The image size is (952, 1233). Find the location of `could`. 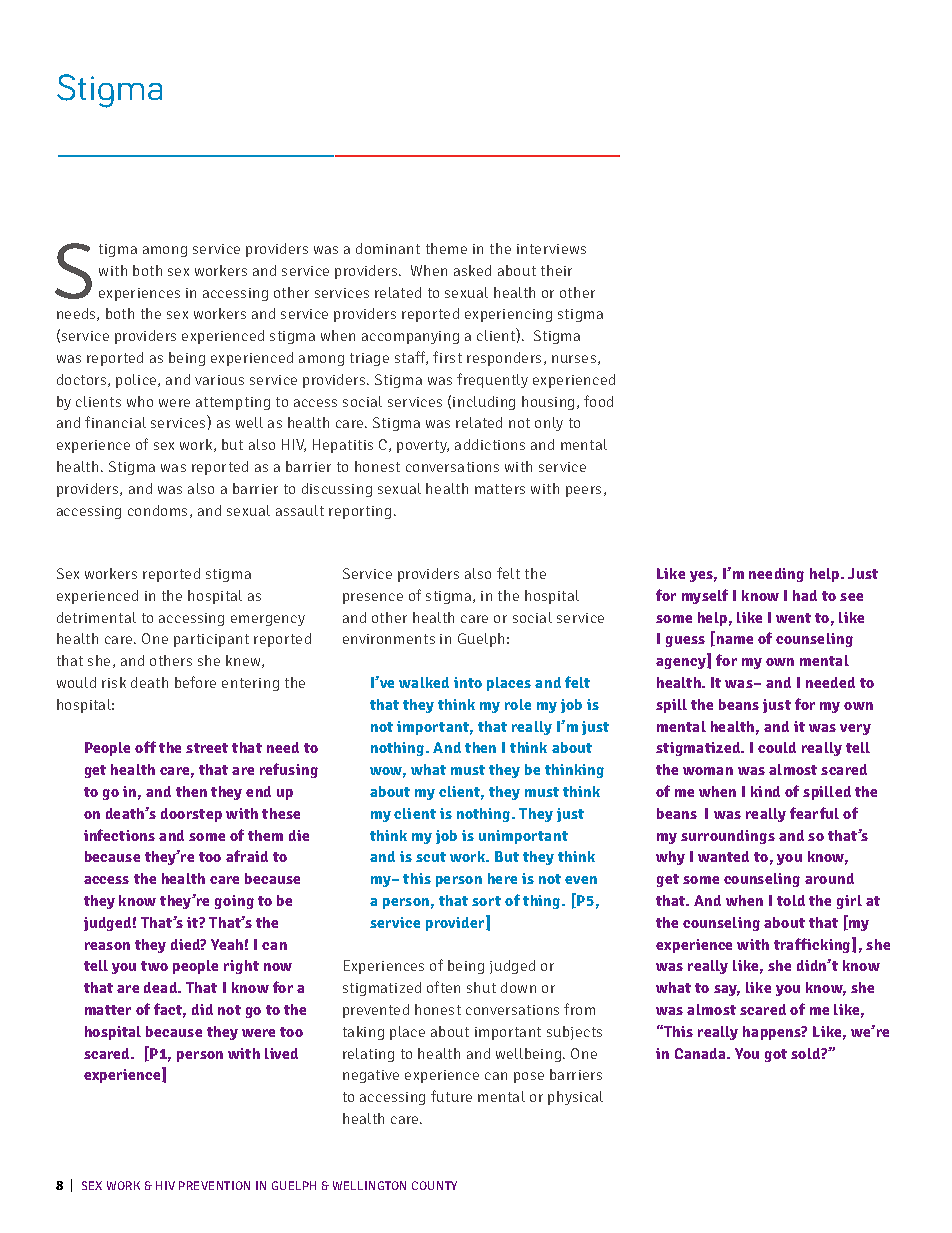

could is located at coordinates (777, 747).
